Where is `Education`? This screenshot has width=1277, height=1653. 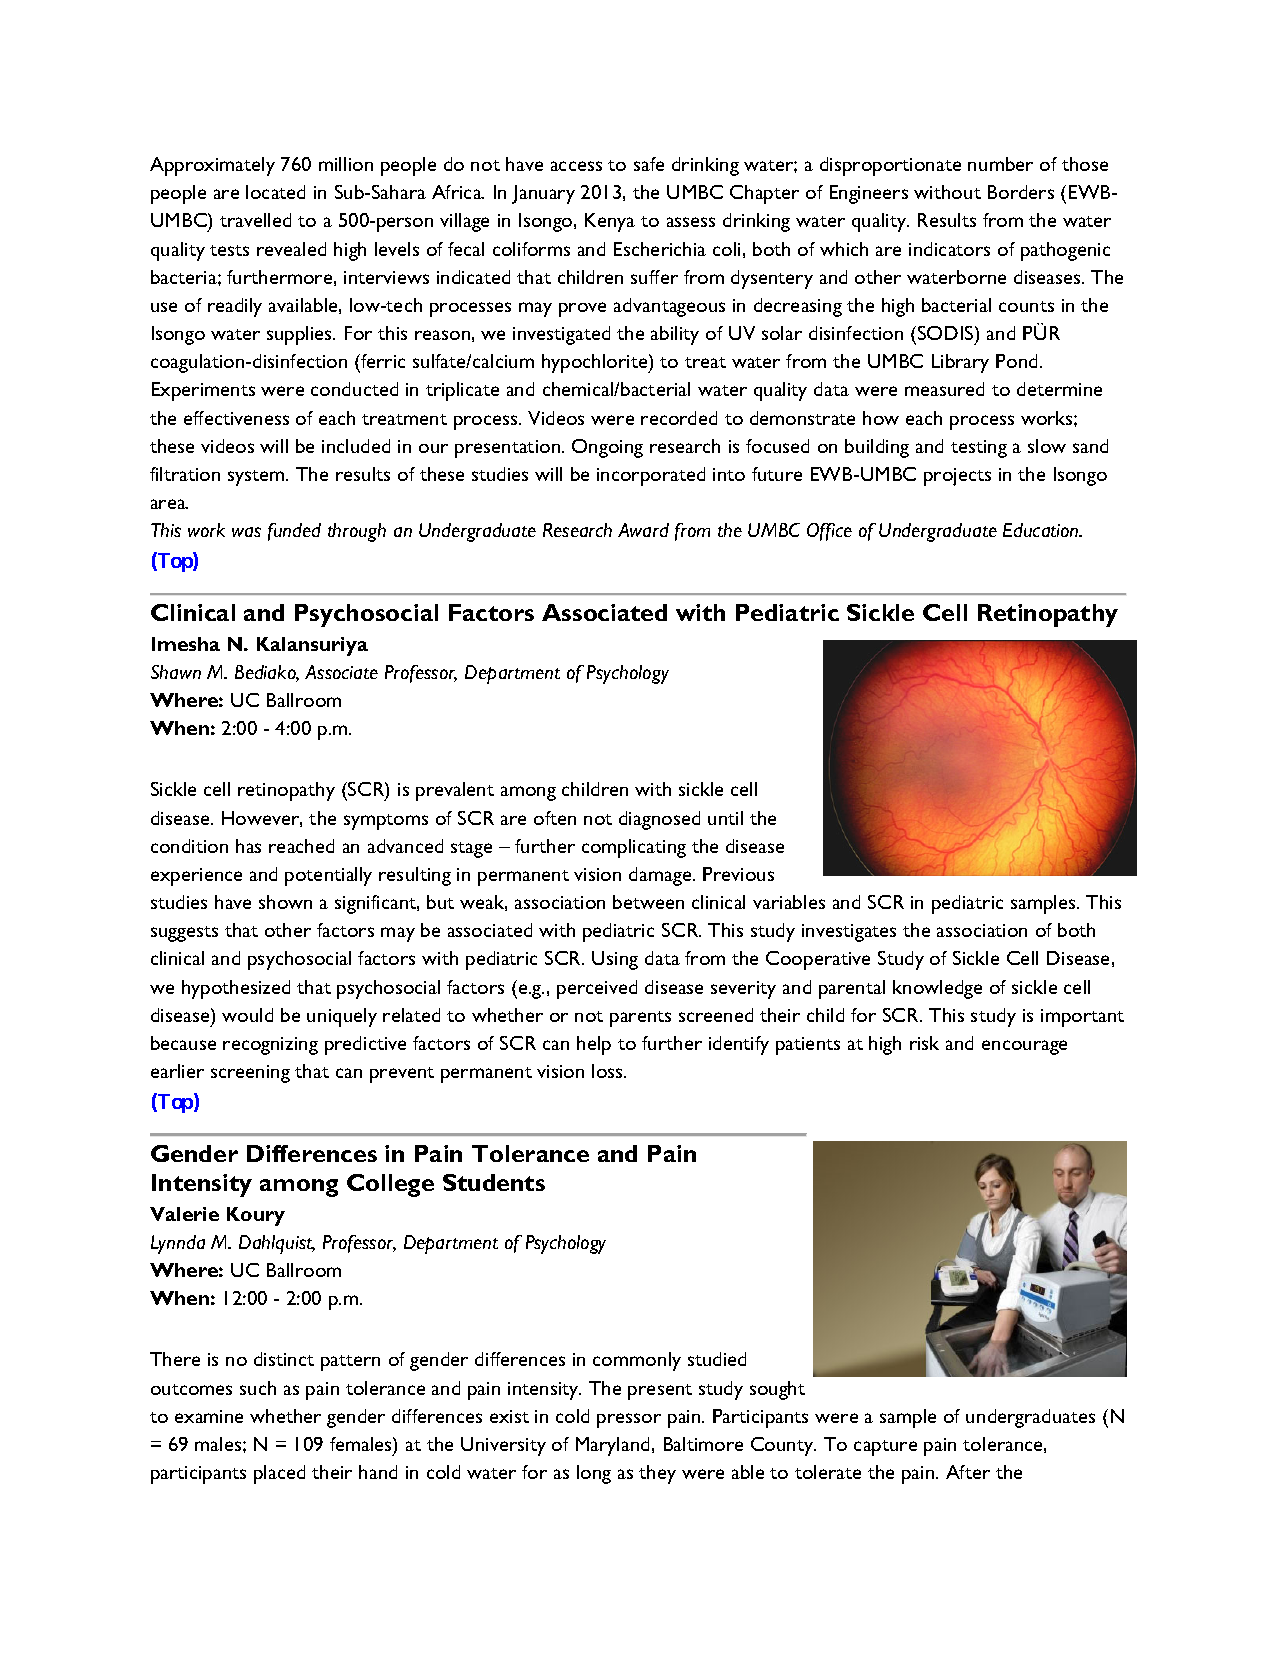
Education is located at coordinates (1042, 530).
